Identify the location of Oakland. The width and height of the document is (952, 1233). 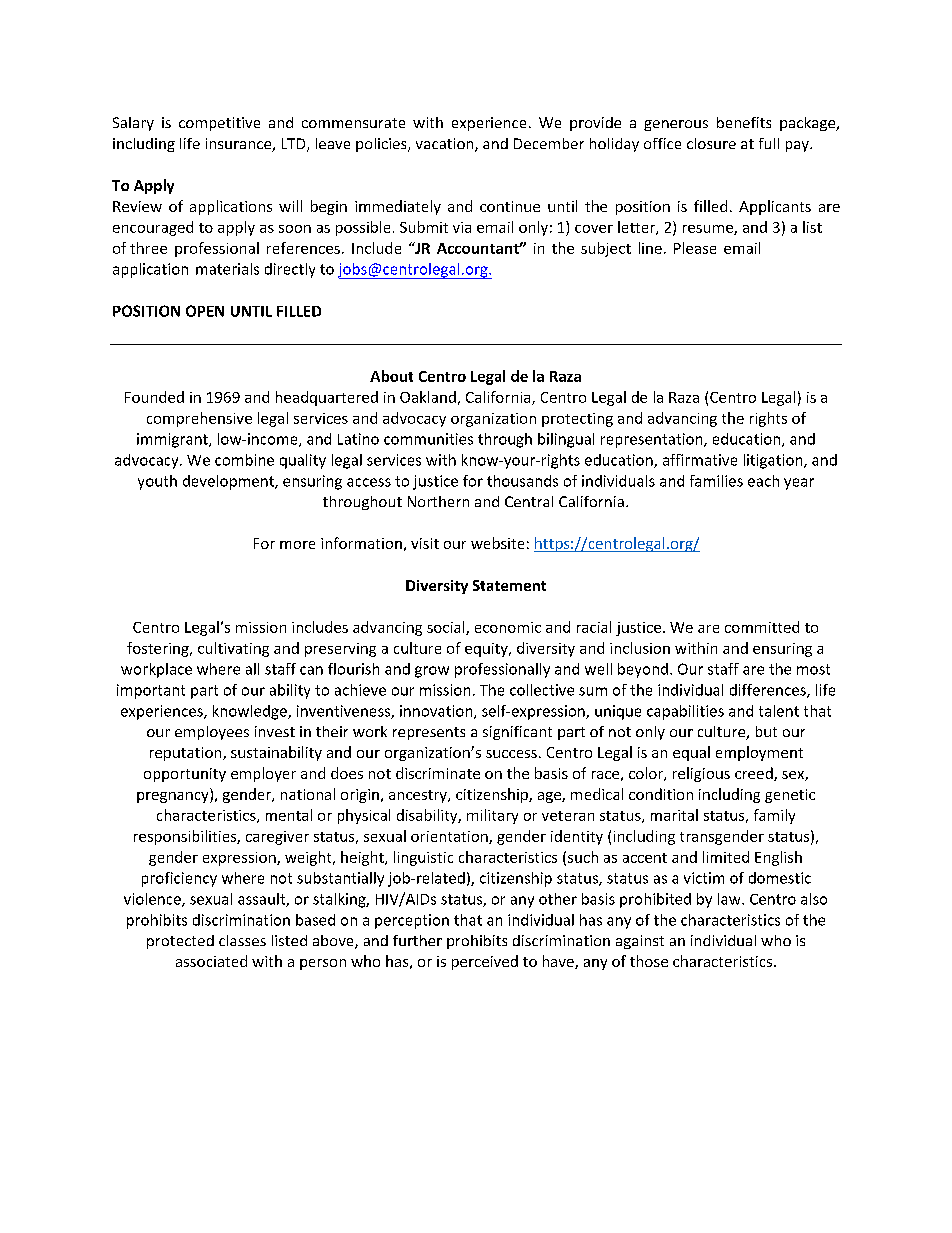
(428, 397).
